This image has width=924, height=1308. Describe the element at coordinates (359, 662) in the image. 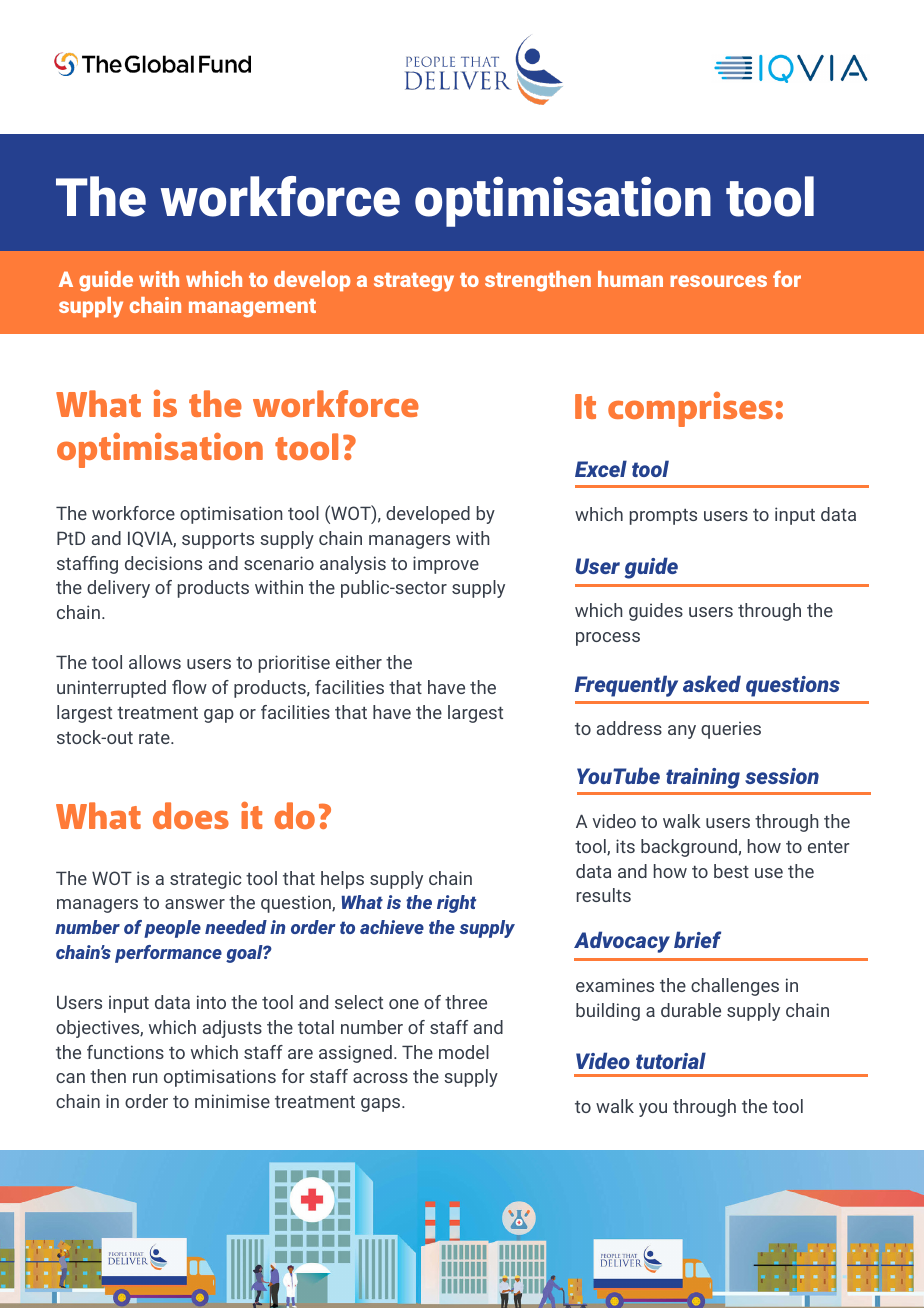

I see `either` at that location.
